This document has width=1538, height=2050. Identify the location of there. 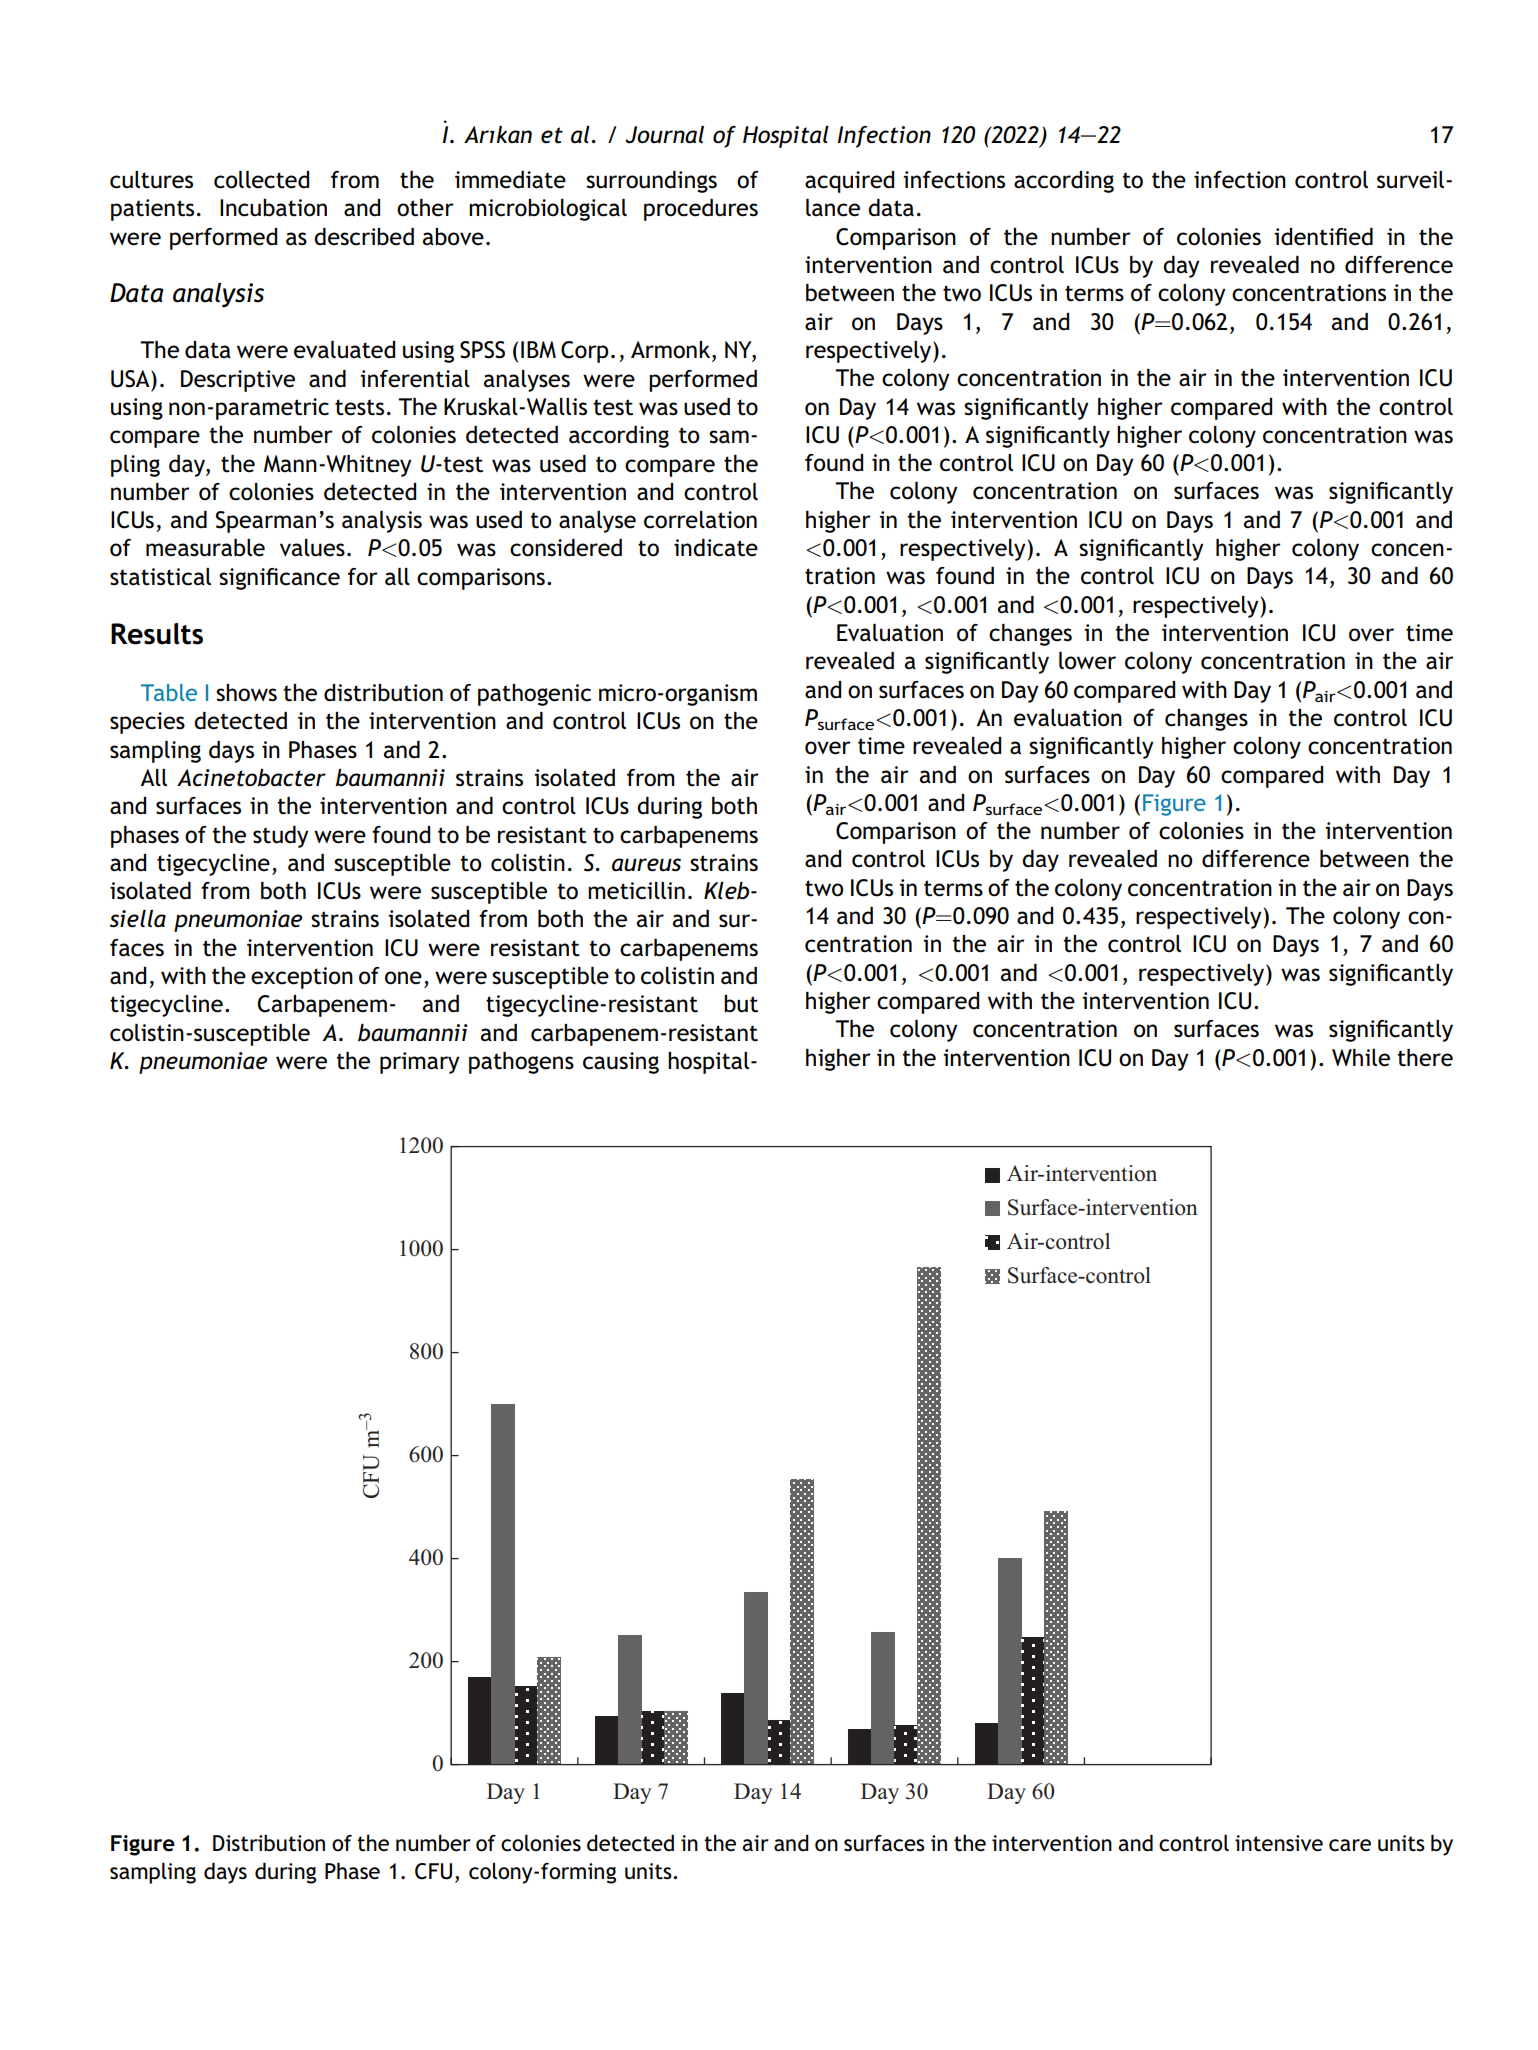
(1425, 1058).
